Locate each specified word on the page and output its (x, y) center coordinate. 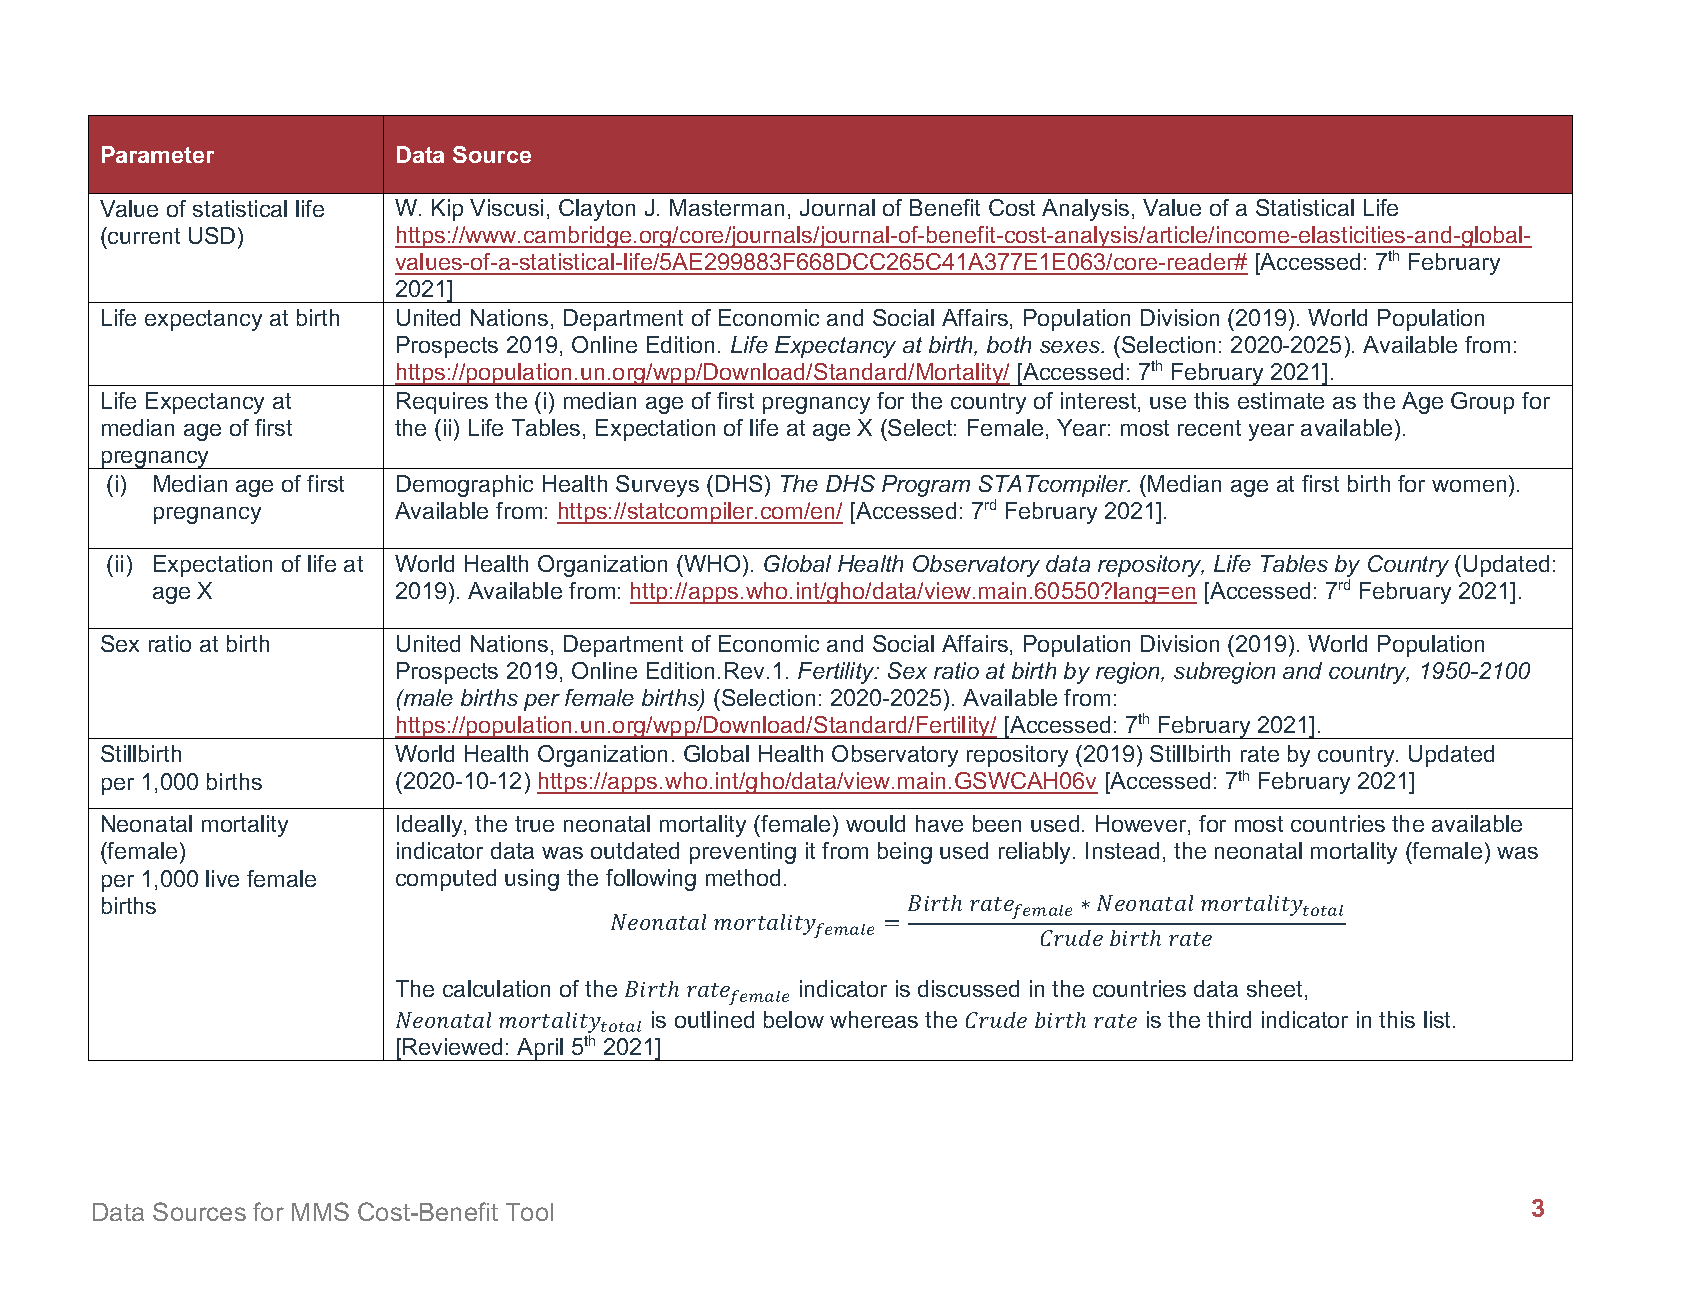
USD (212, 235)
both (1009, 344)
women (1469, 486)
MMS (320, 1211)
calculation (496, 988)
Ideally (431, 826)
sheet (1276, 990)
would (875, 823)
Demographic (465, 486)
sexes (1071, 347)
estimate (1281, 400)
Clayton (597, 210)
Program (926, 486)
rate (1260, 754)
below (794, 1019)
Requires (442, 403)
